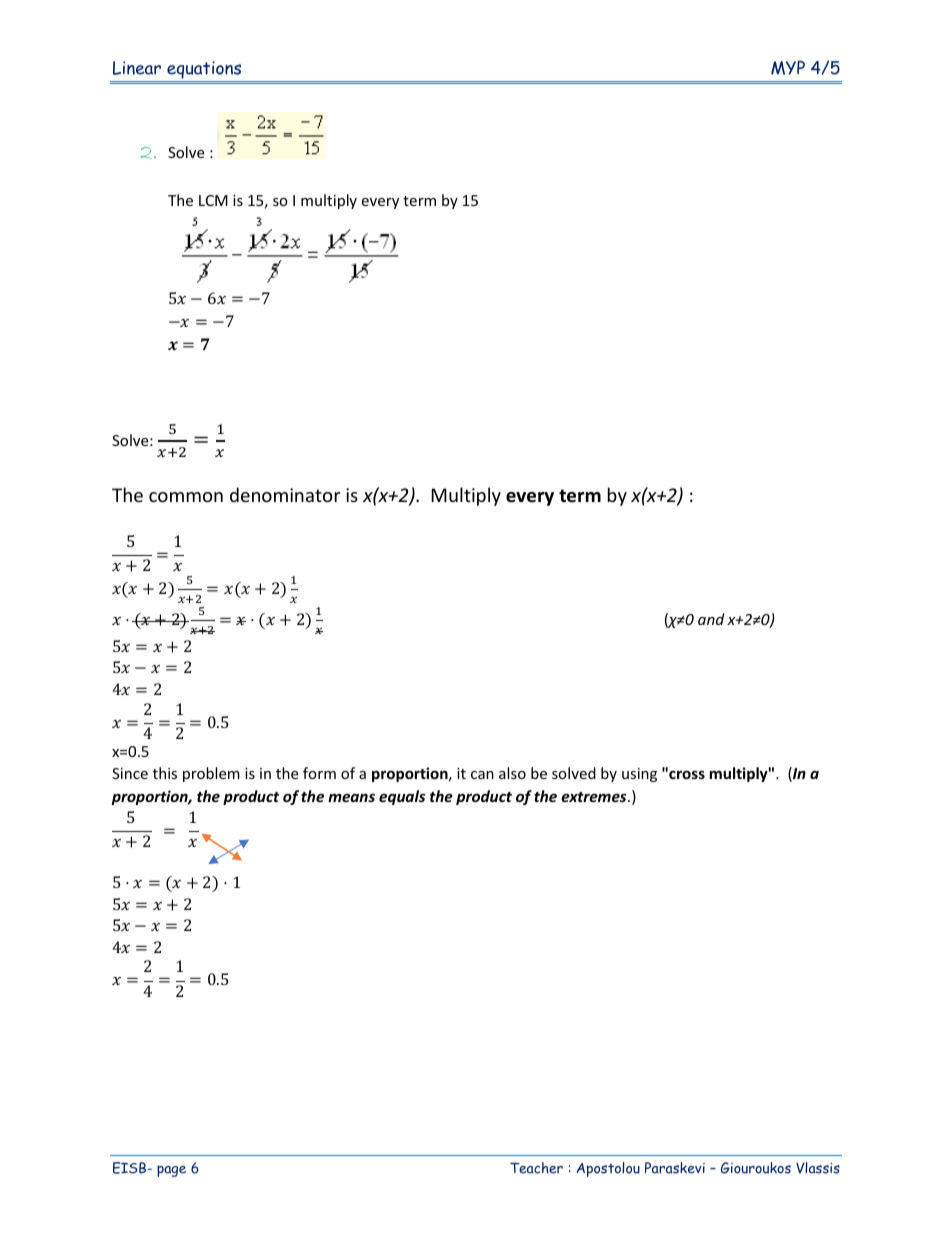  I want to click on extremes, so click(595, 797).
